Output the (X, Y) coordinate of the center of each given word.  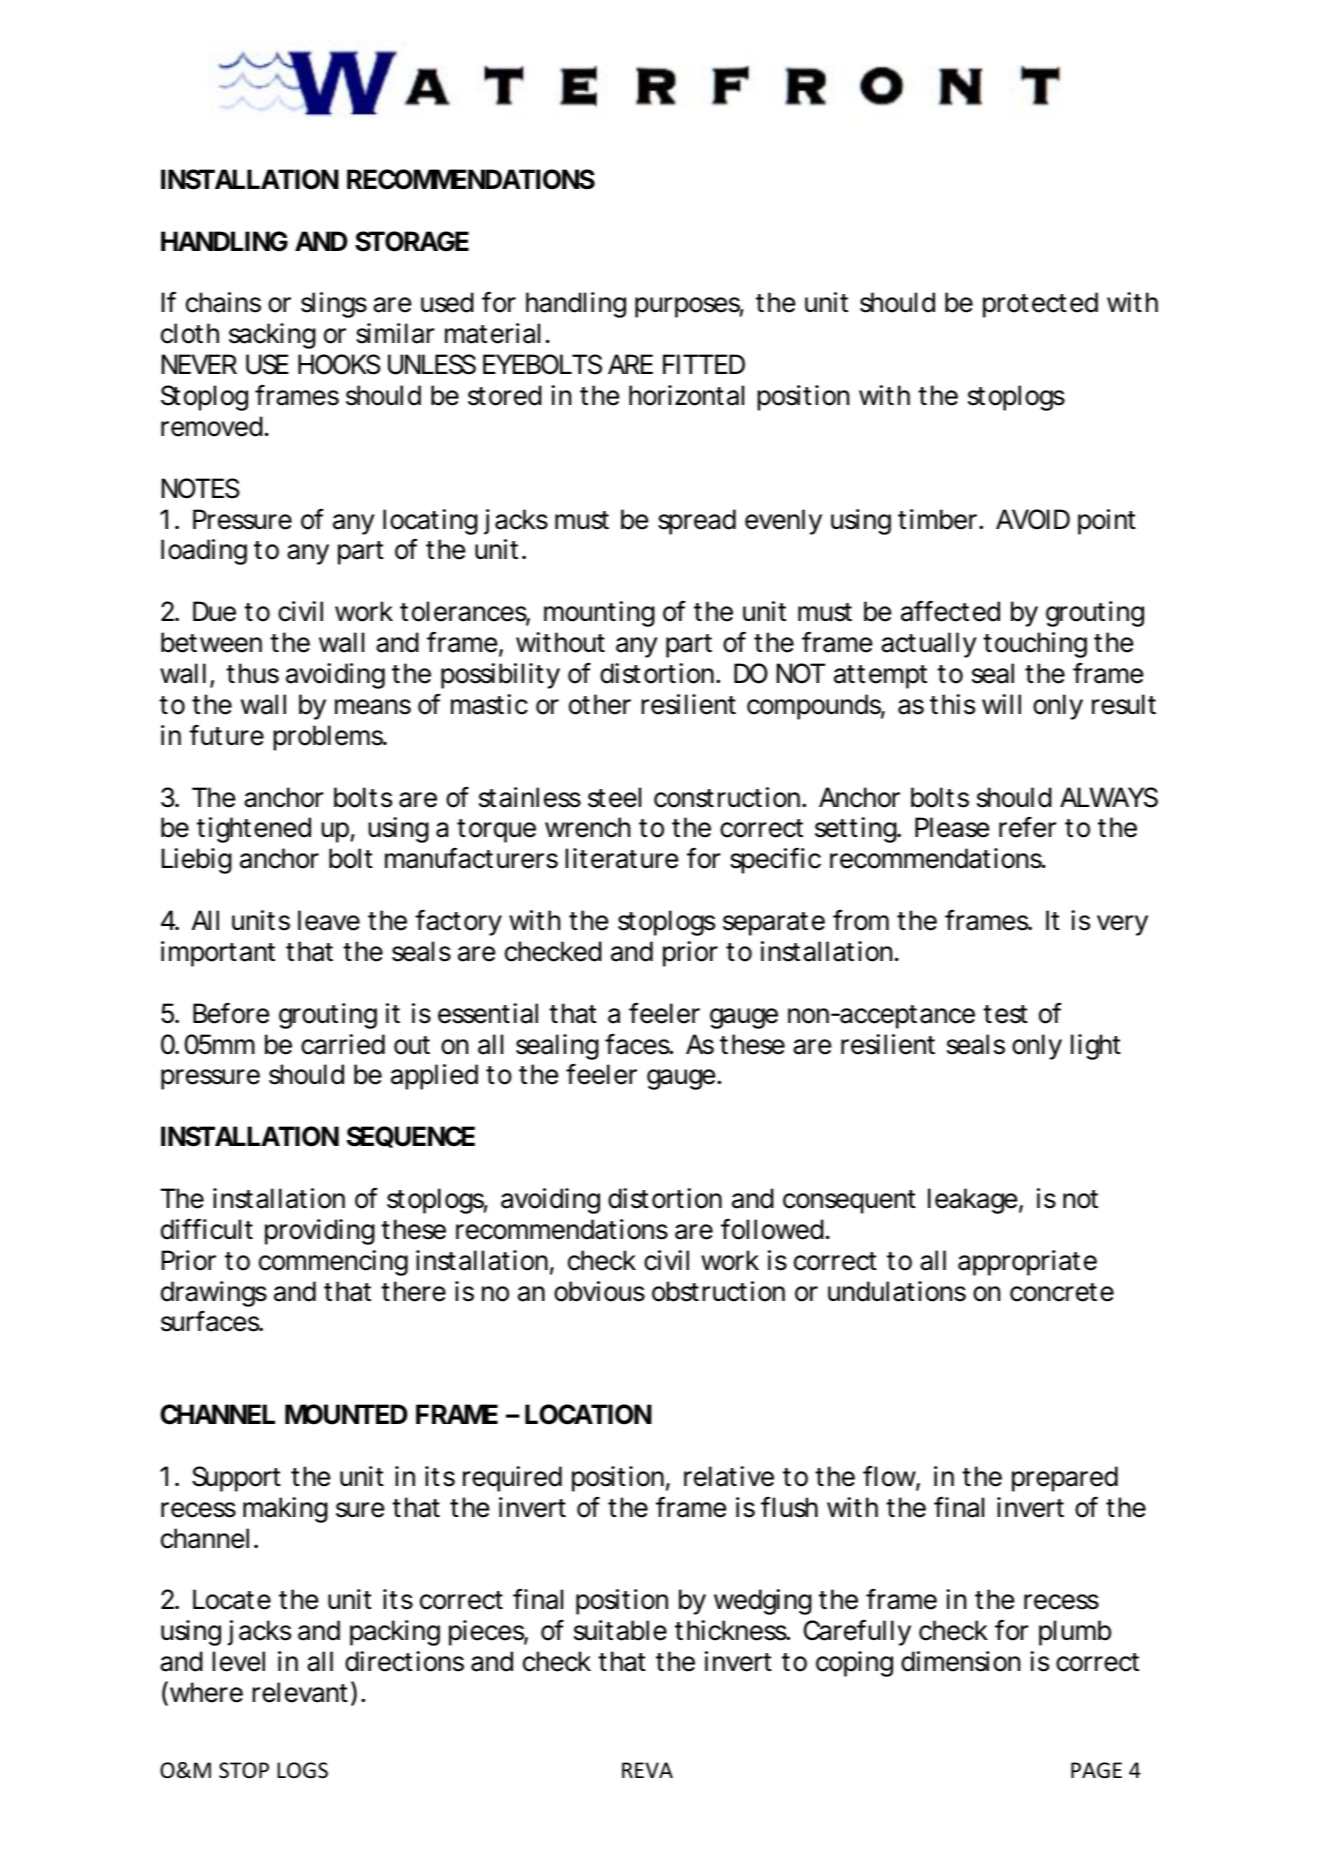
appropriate (1027, 1263)
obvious (599, 1291)
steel (614, 797)
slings (334, 305)
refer (1027, 827)
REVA (647, 1770)
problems (329, 738)
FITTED (704, 364)
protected (1040, 305)
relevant (302, 1693)
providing (320, 1232)
